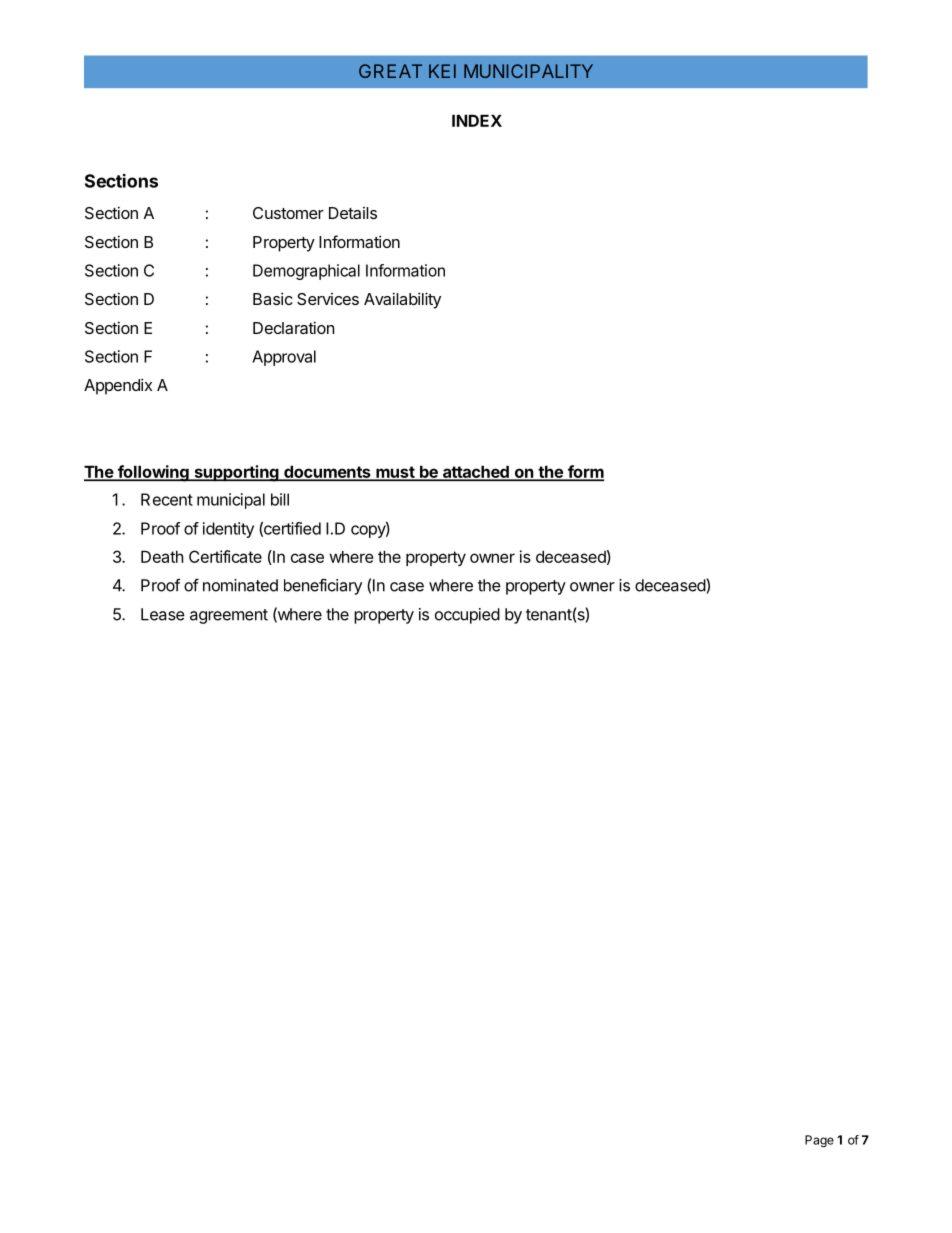 The height and width of the screenshot is (1233, 952). I want to click on occupied, so click(467, 616).
